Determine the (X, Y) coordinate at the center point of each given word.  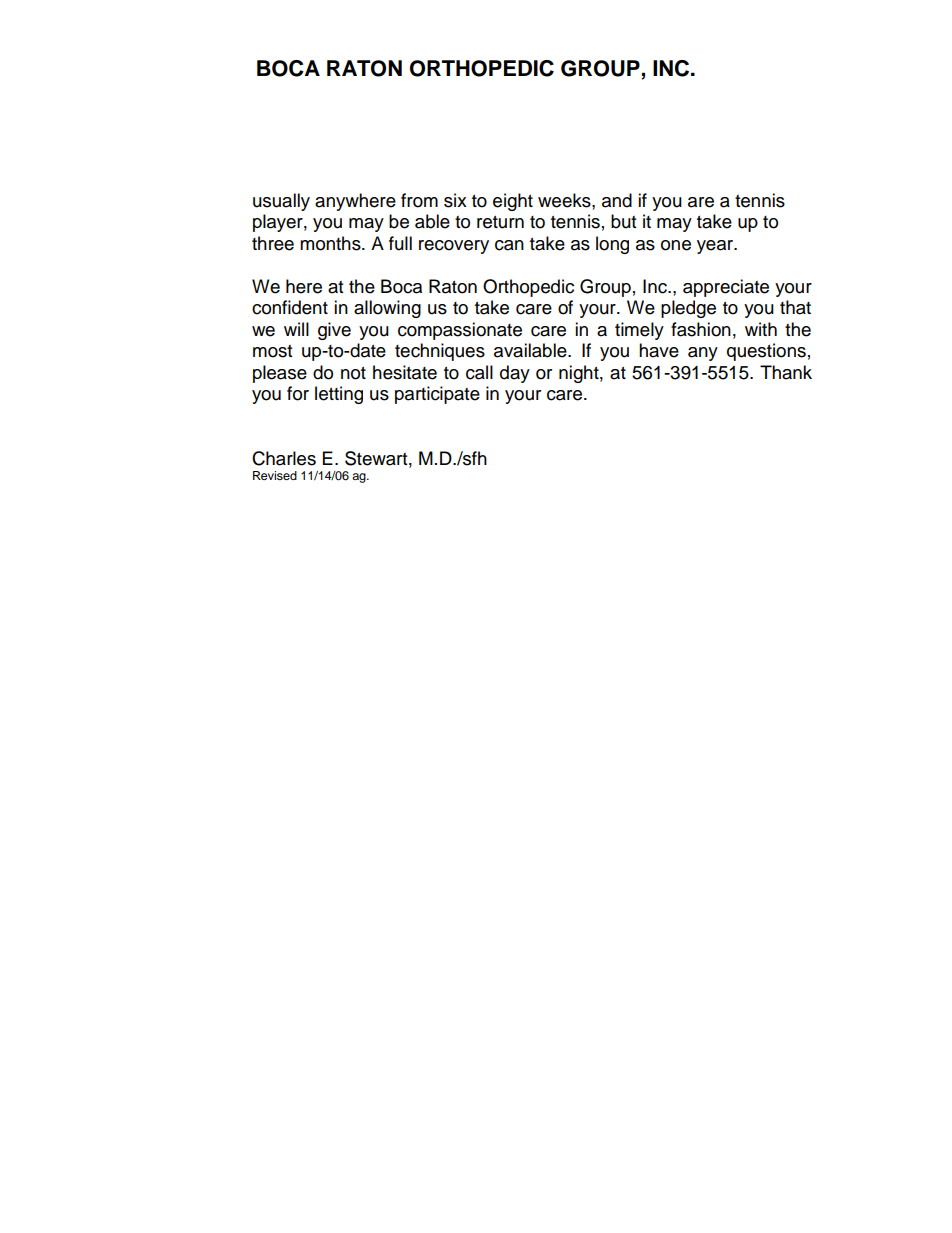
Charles (284, 458)
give (334, 331)
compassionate (460, 331)
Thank (786, 372)
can (509, 245)
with (761, 329)
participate (437, 395)
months (331, 243)
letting (339, 395)
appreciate (726, 288)
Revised (275, 475)
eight (513, 202)
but (623, 221)
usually (281, 202)
